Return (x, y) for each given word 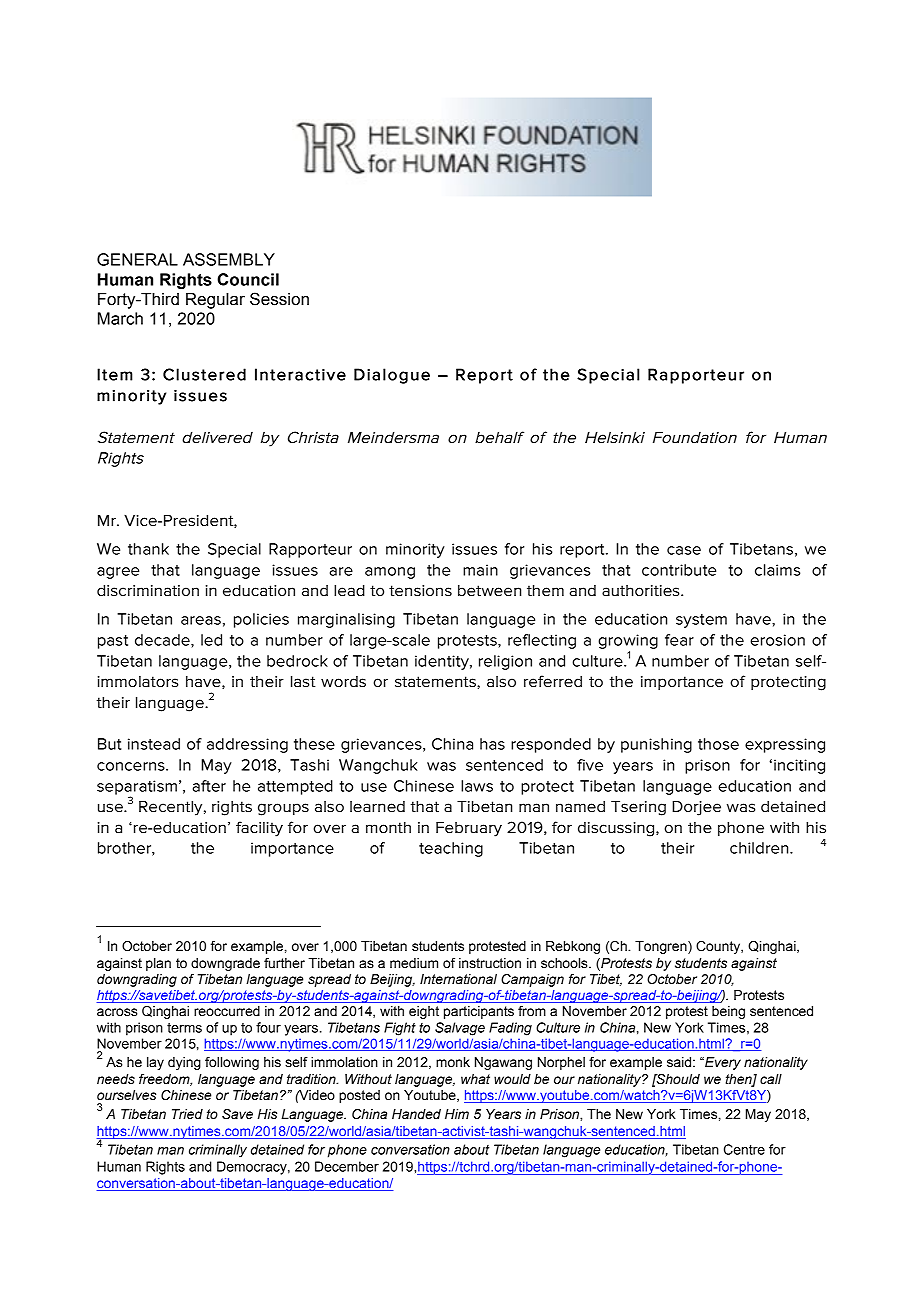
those (718, 744)
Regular (215, 301)
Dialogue (392, 376)
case (684, 550)
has (492, 744)
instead (154, 744)
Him (457, 1114)
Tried (187, 1114)
